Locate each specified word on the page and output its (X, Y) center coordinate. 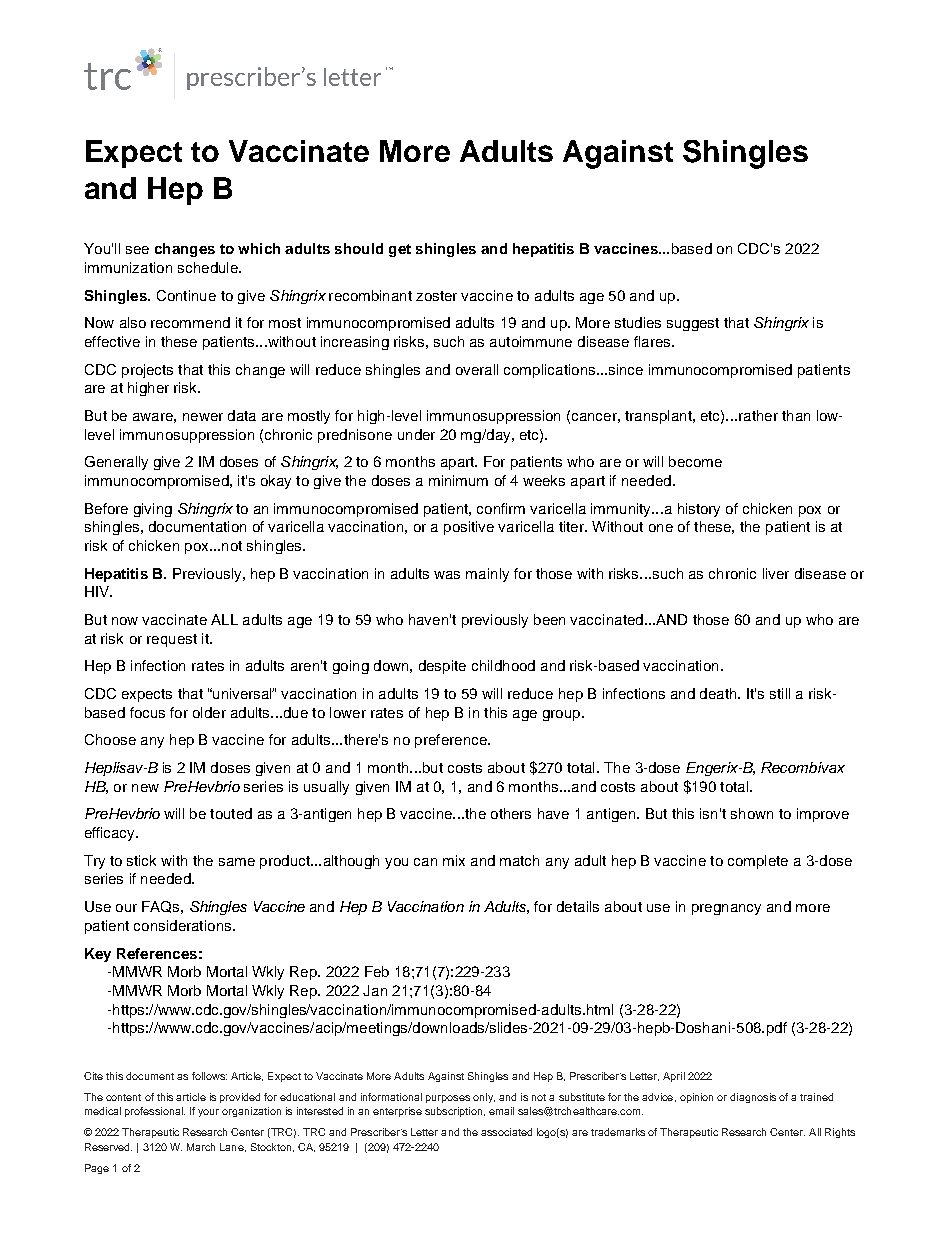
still (780, 693)
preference (452, 741)
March (201, 1147)
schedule (209, 267)
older (209, 712)
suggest (693, 324)
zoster (436, 296)
